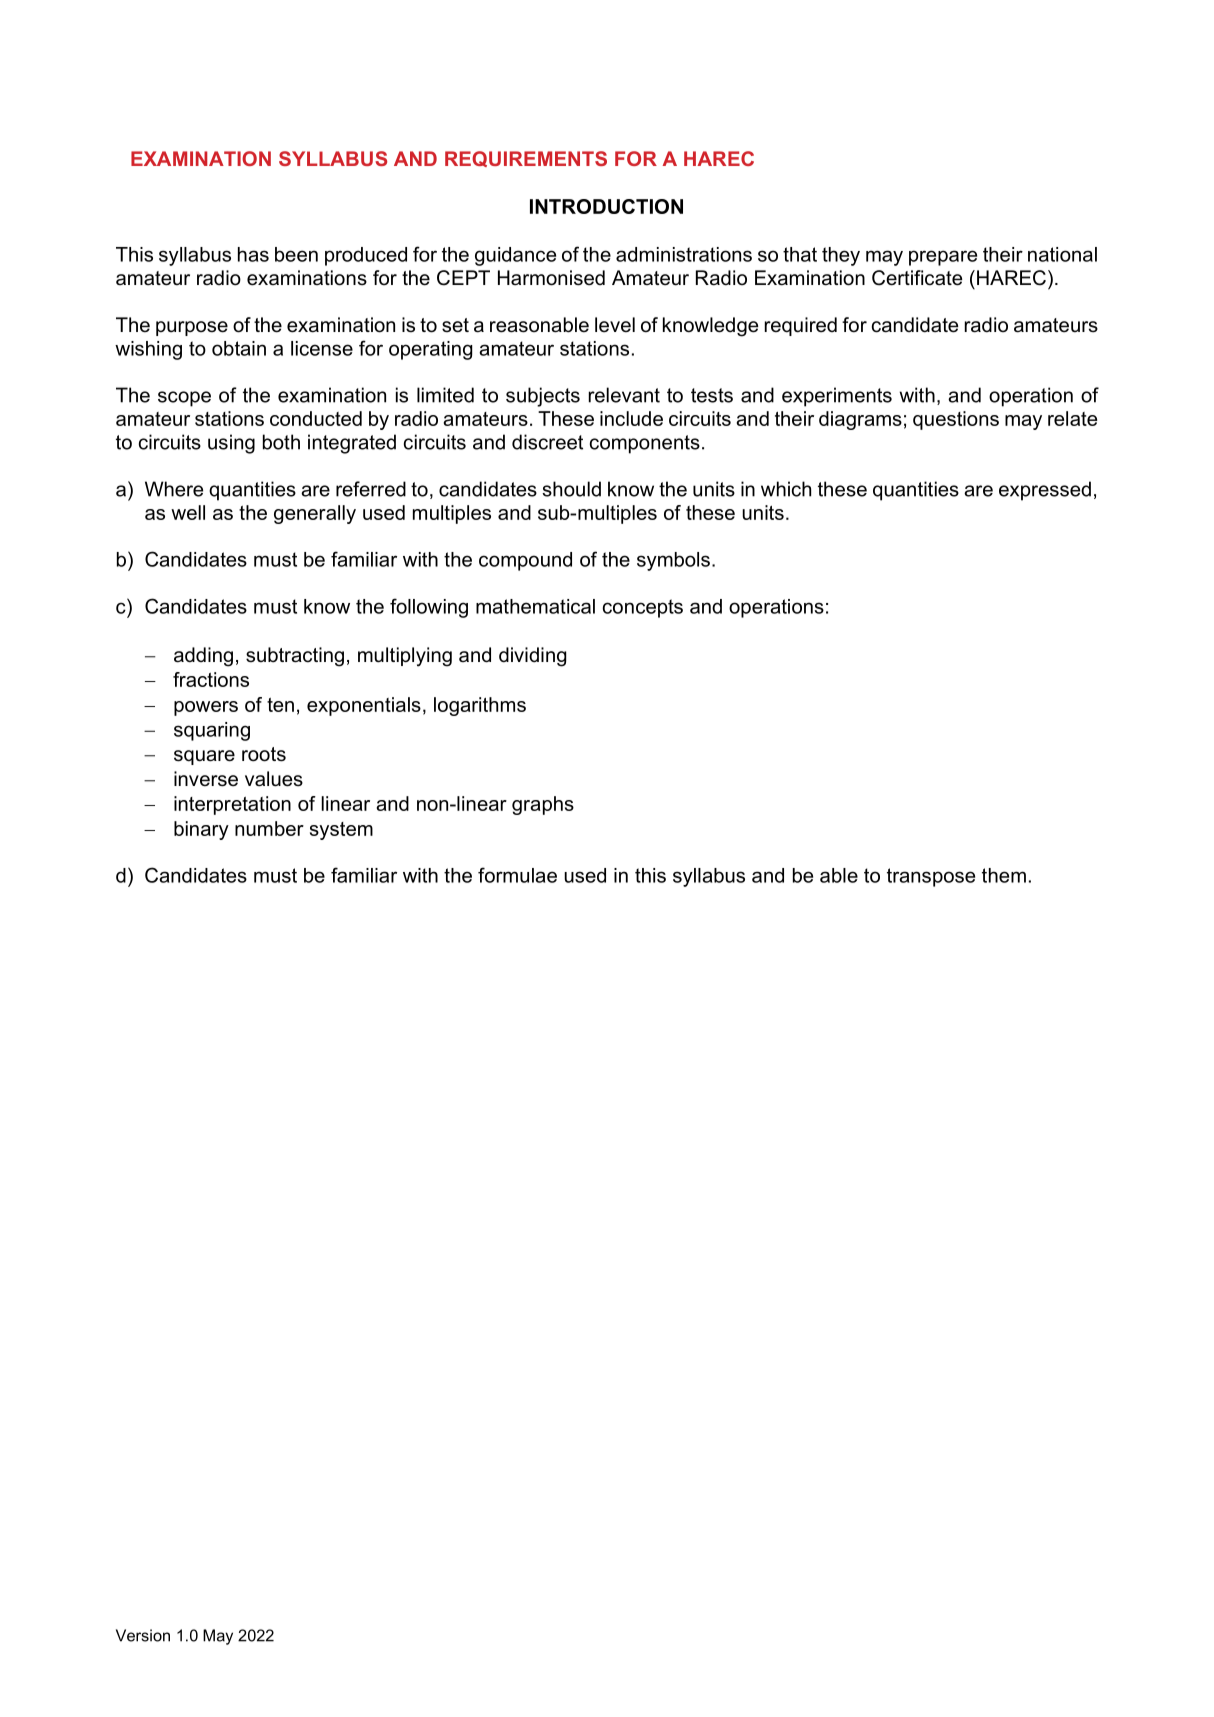 This screenshot has width=1214, height=1717. I want to click on has, so click(253, 254).
